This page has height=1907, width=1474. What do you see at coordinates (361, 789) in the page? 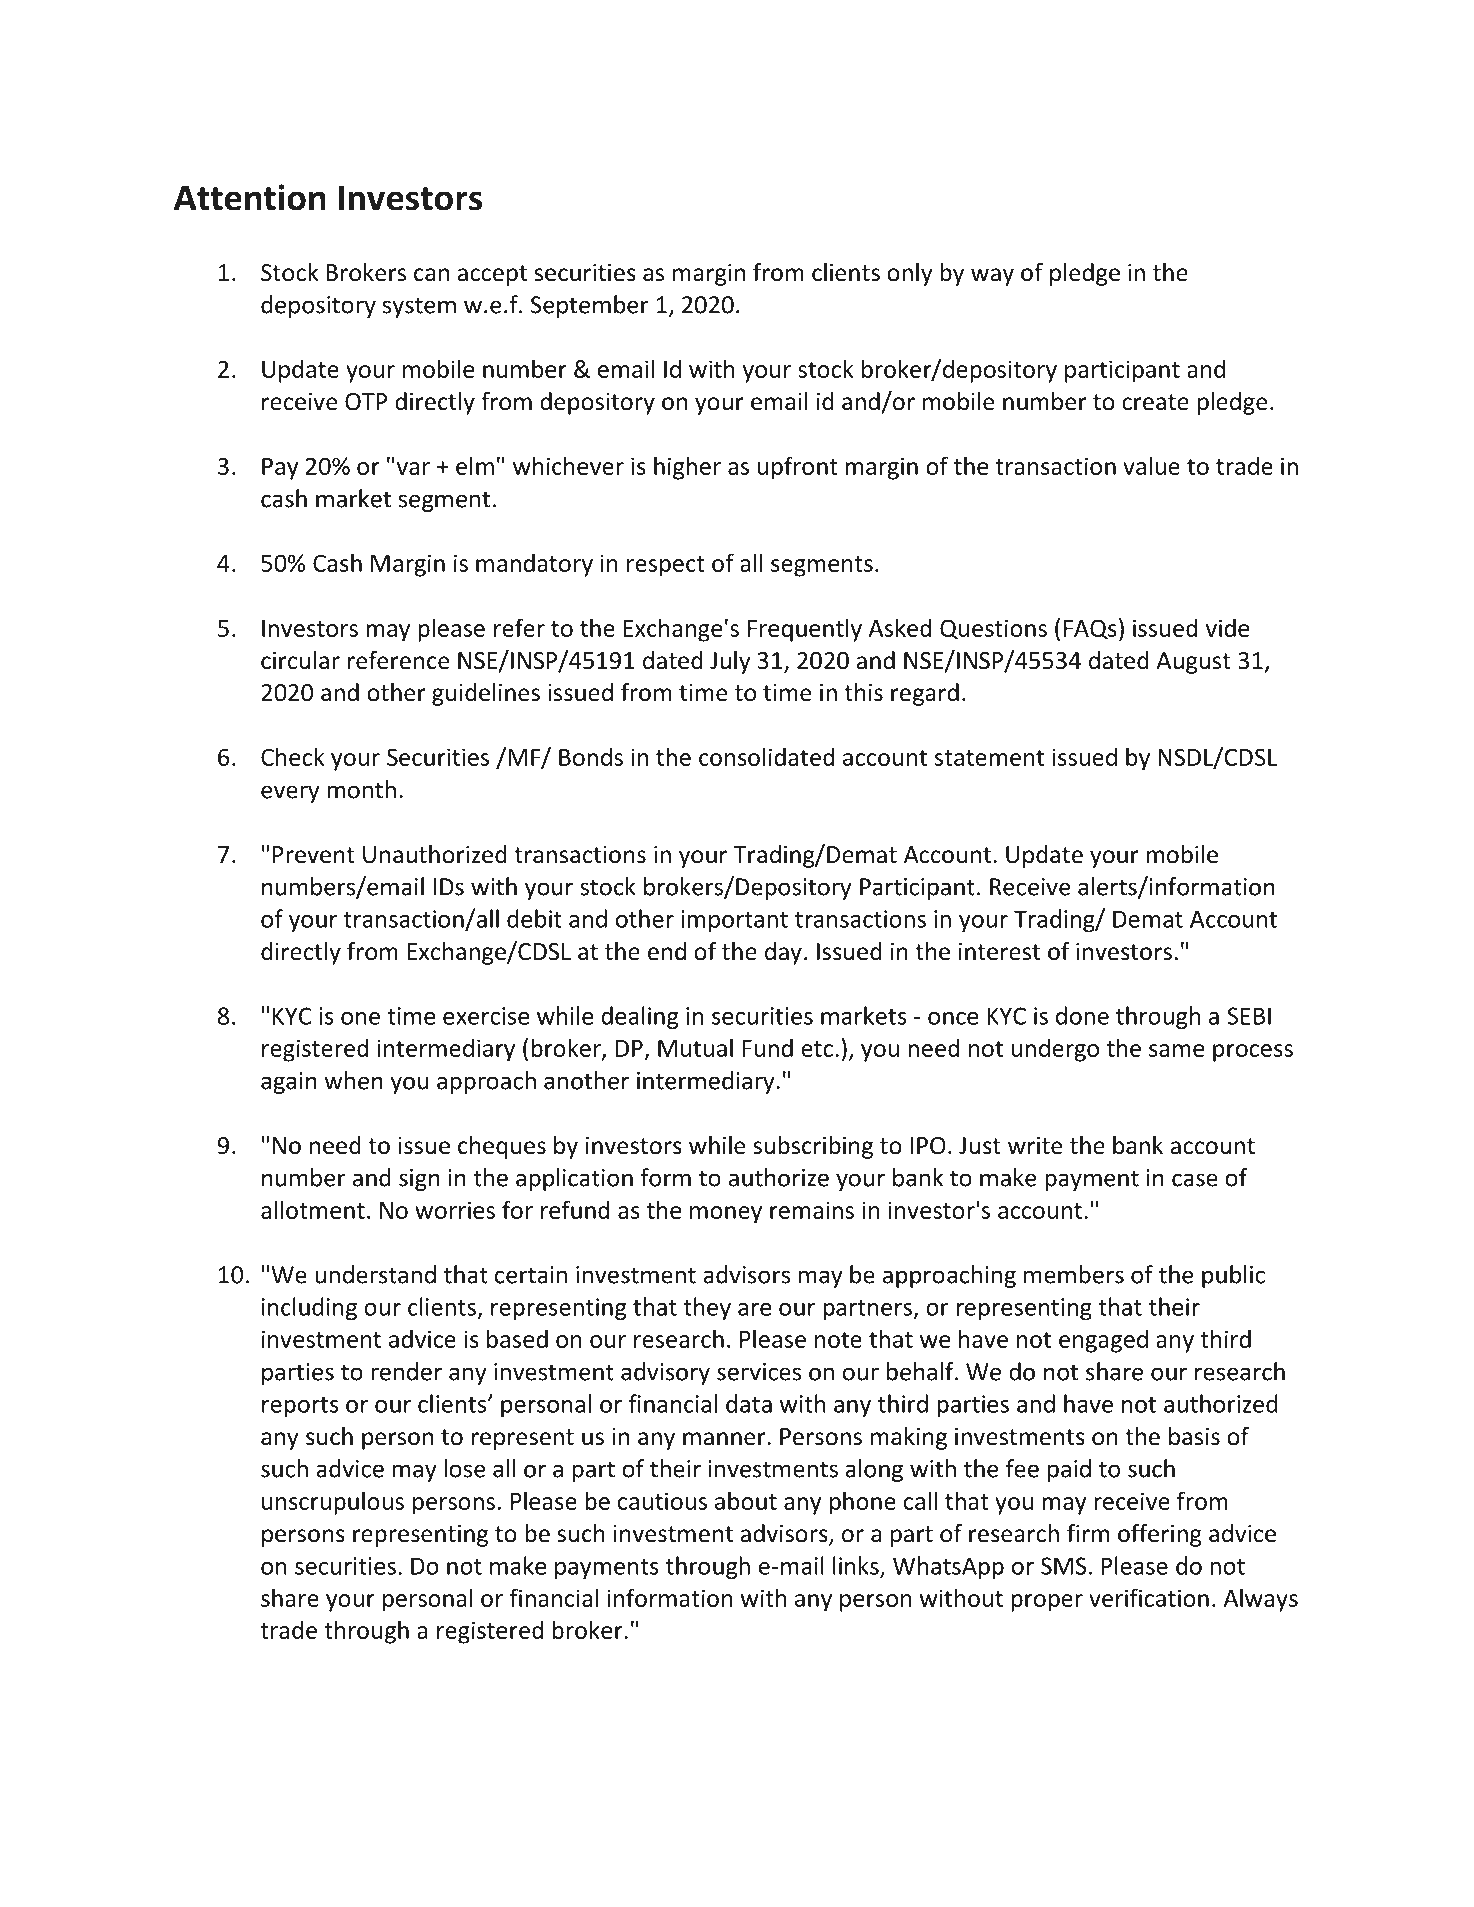
I see `month` at bounding box center [361, 789].
